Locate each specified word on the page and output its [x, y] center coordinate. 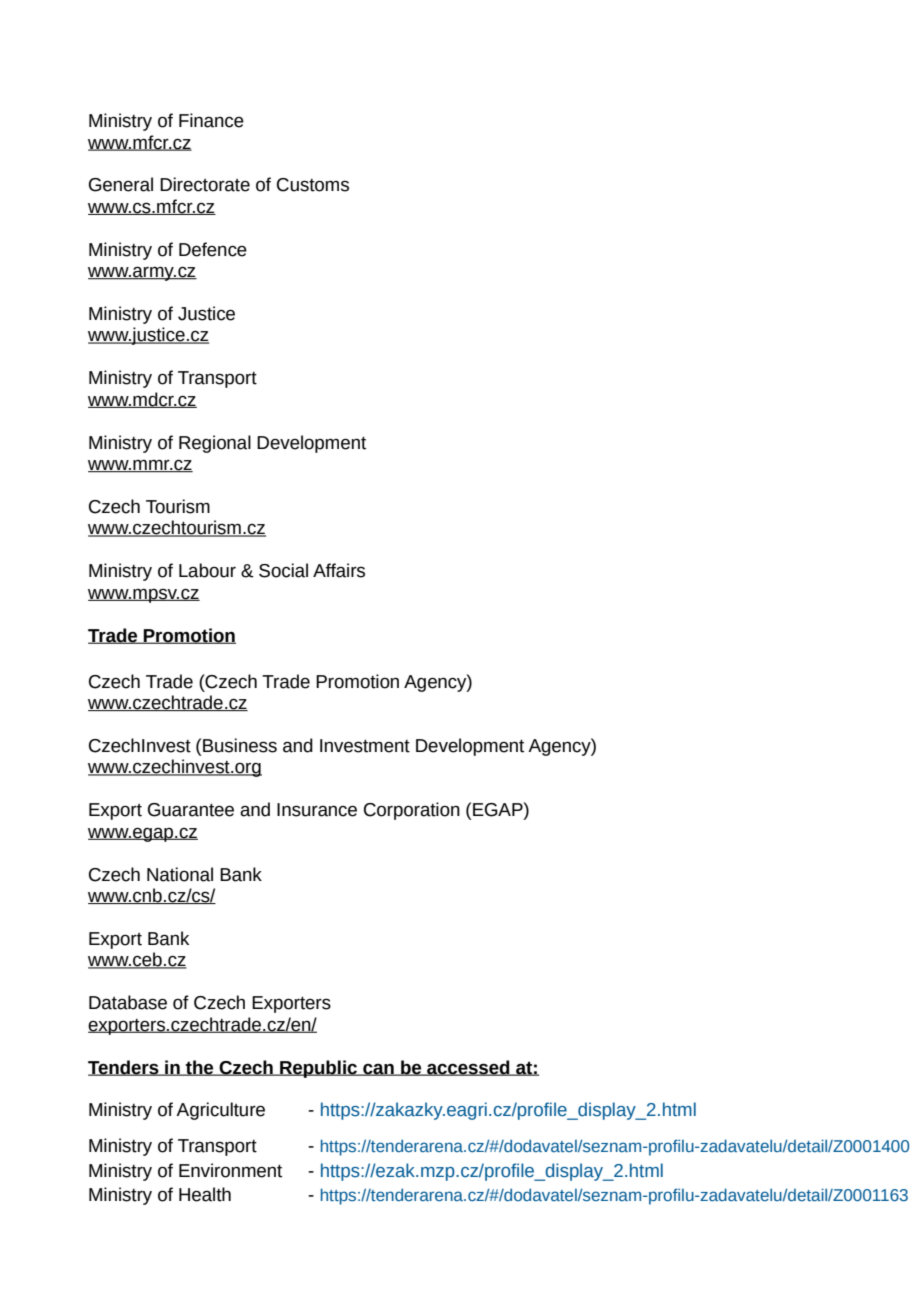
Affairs [339, 570]
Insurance [317, 810]
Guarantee [191, 810]
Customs [313, 185]
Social [283, 570]
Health [205, 1194]
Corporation [412, 811]
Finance [211, 120]
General [121, 184]
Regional [215, 444]
